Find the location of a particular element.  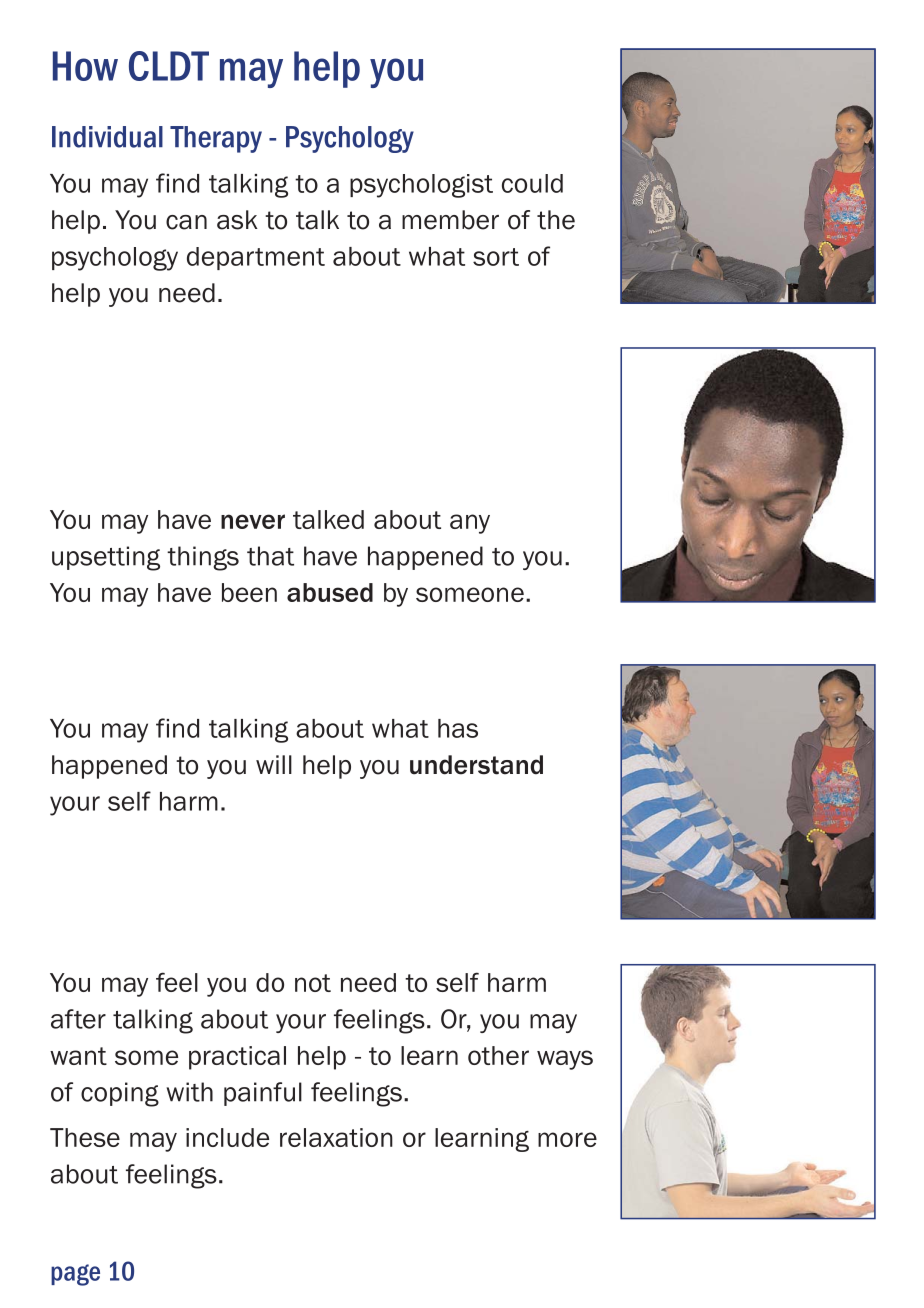

page is located at coordinates (75, 1275).
